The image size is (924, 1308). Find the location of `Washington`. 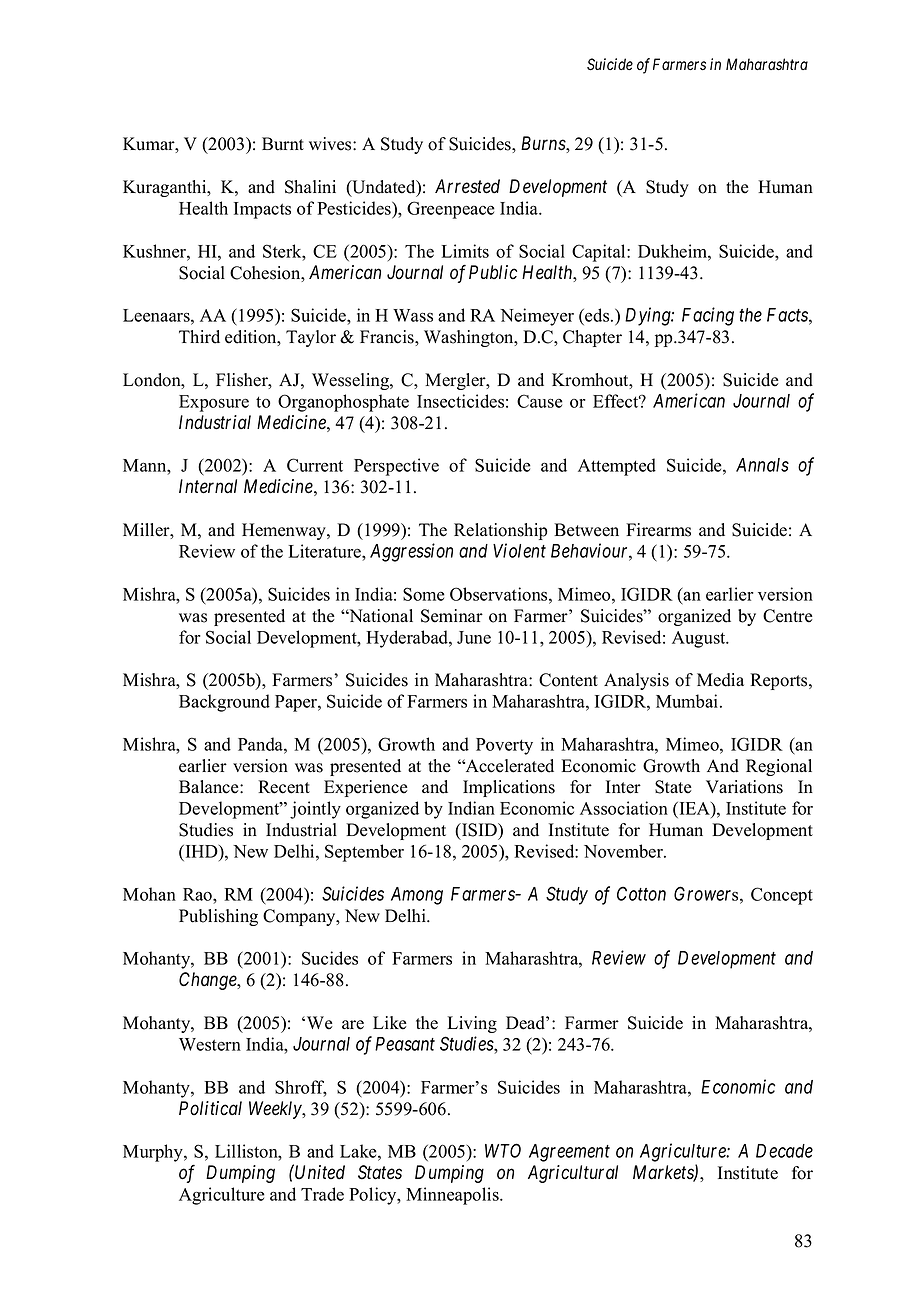

Washington is located at coordinates (470, 338).
